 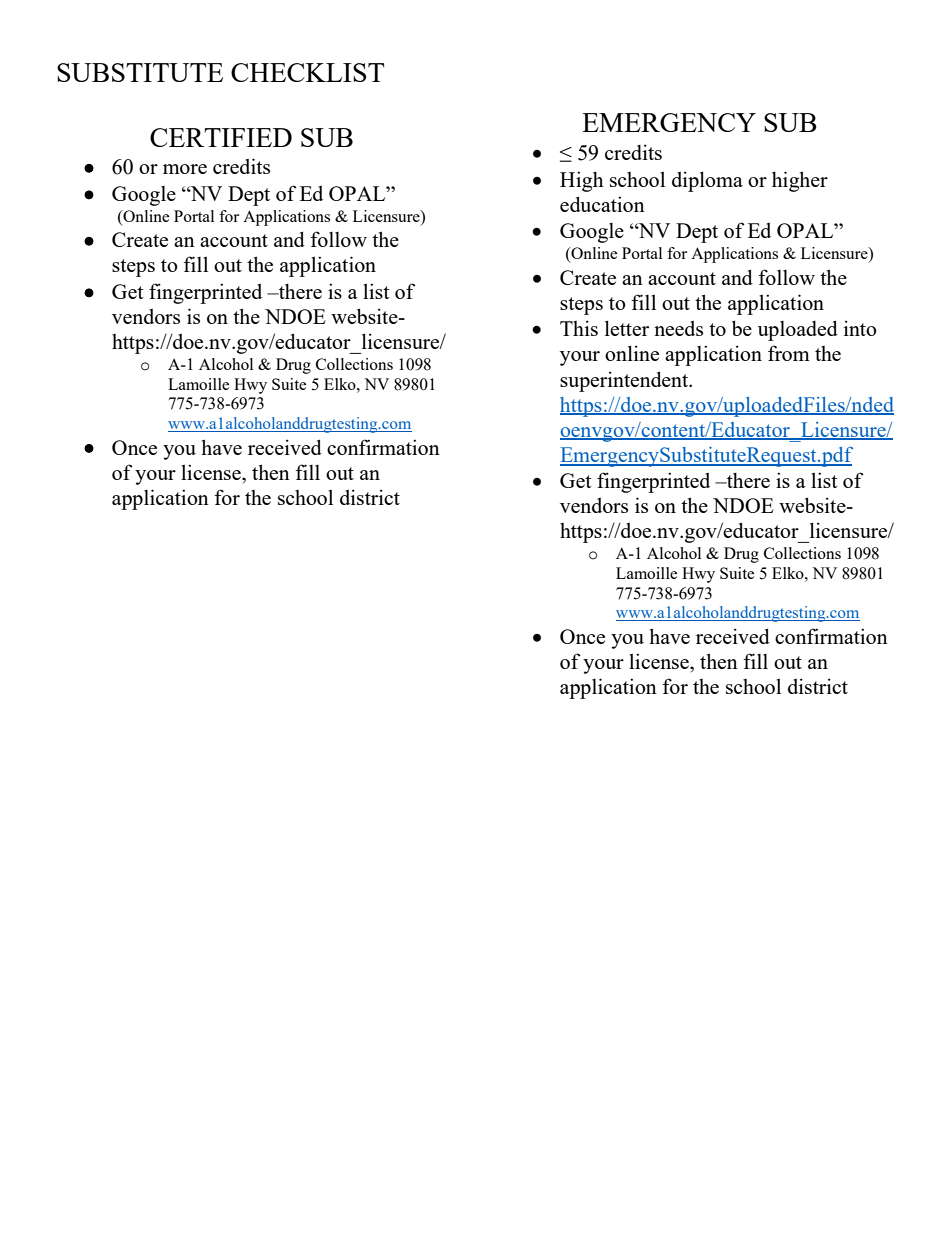 I want to click on into, so click(x=860, y=328).
